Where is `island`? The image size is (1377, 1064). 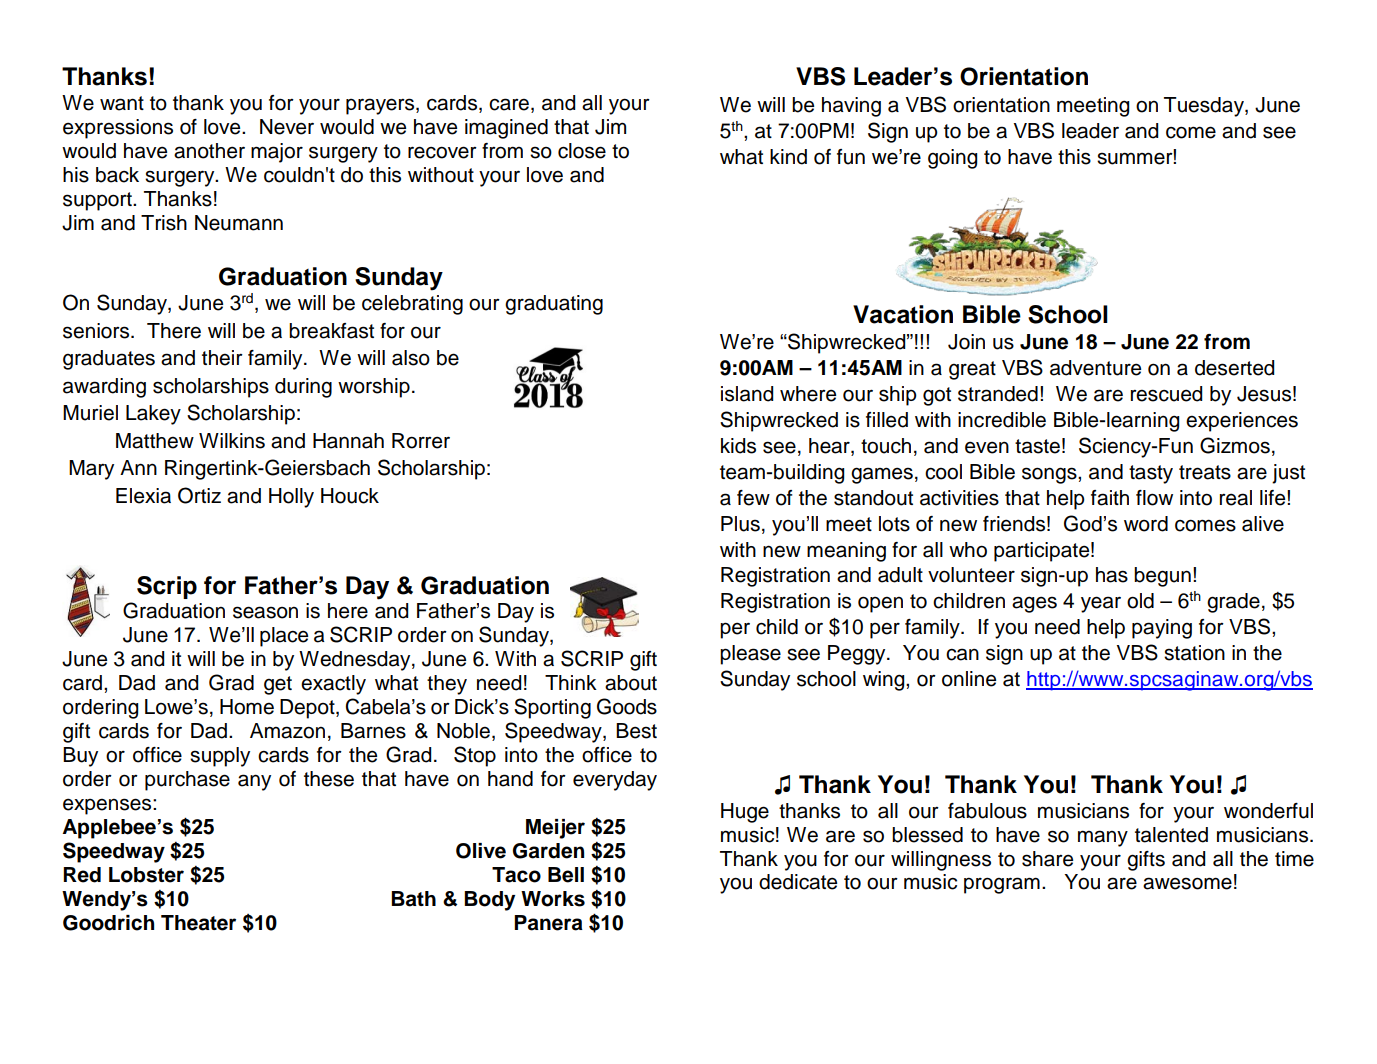 island is located at coordinates (747, 394).
